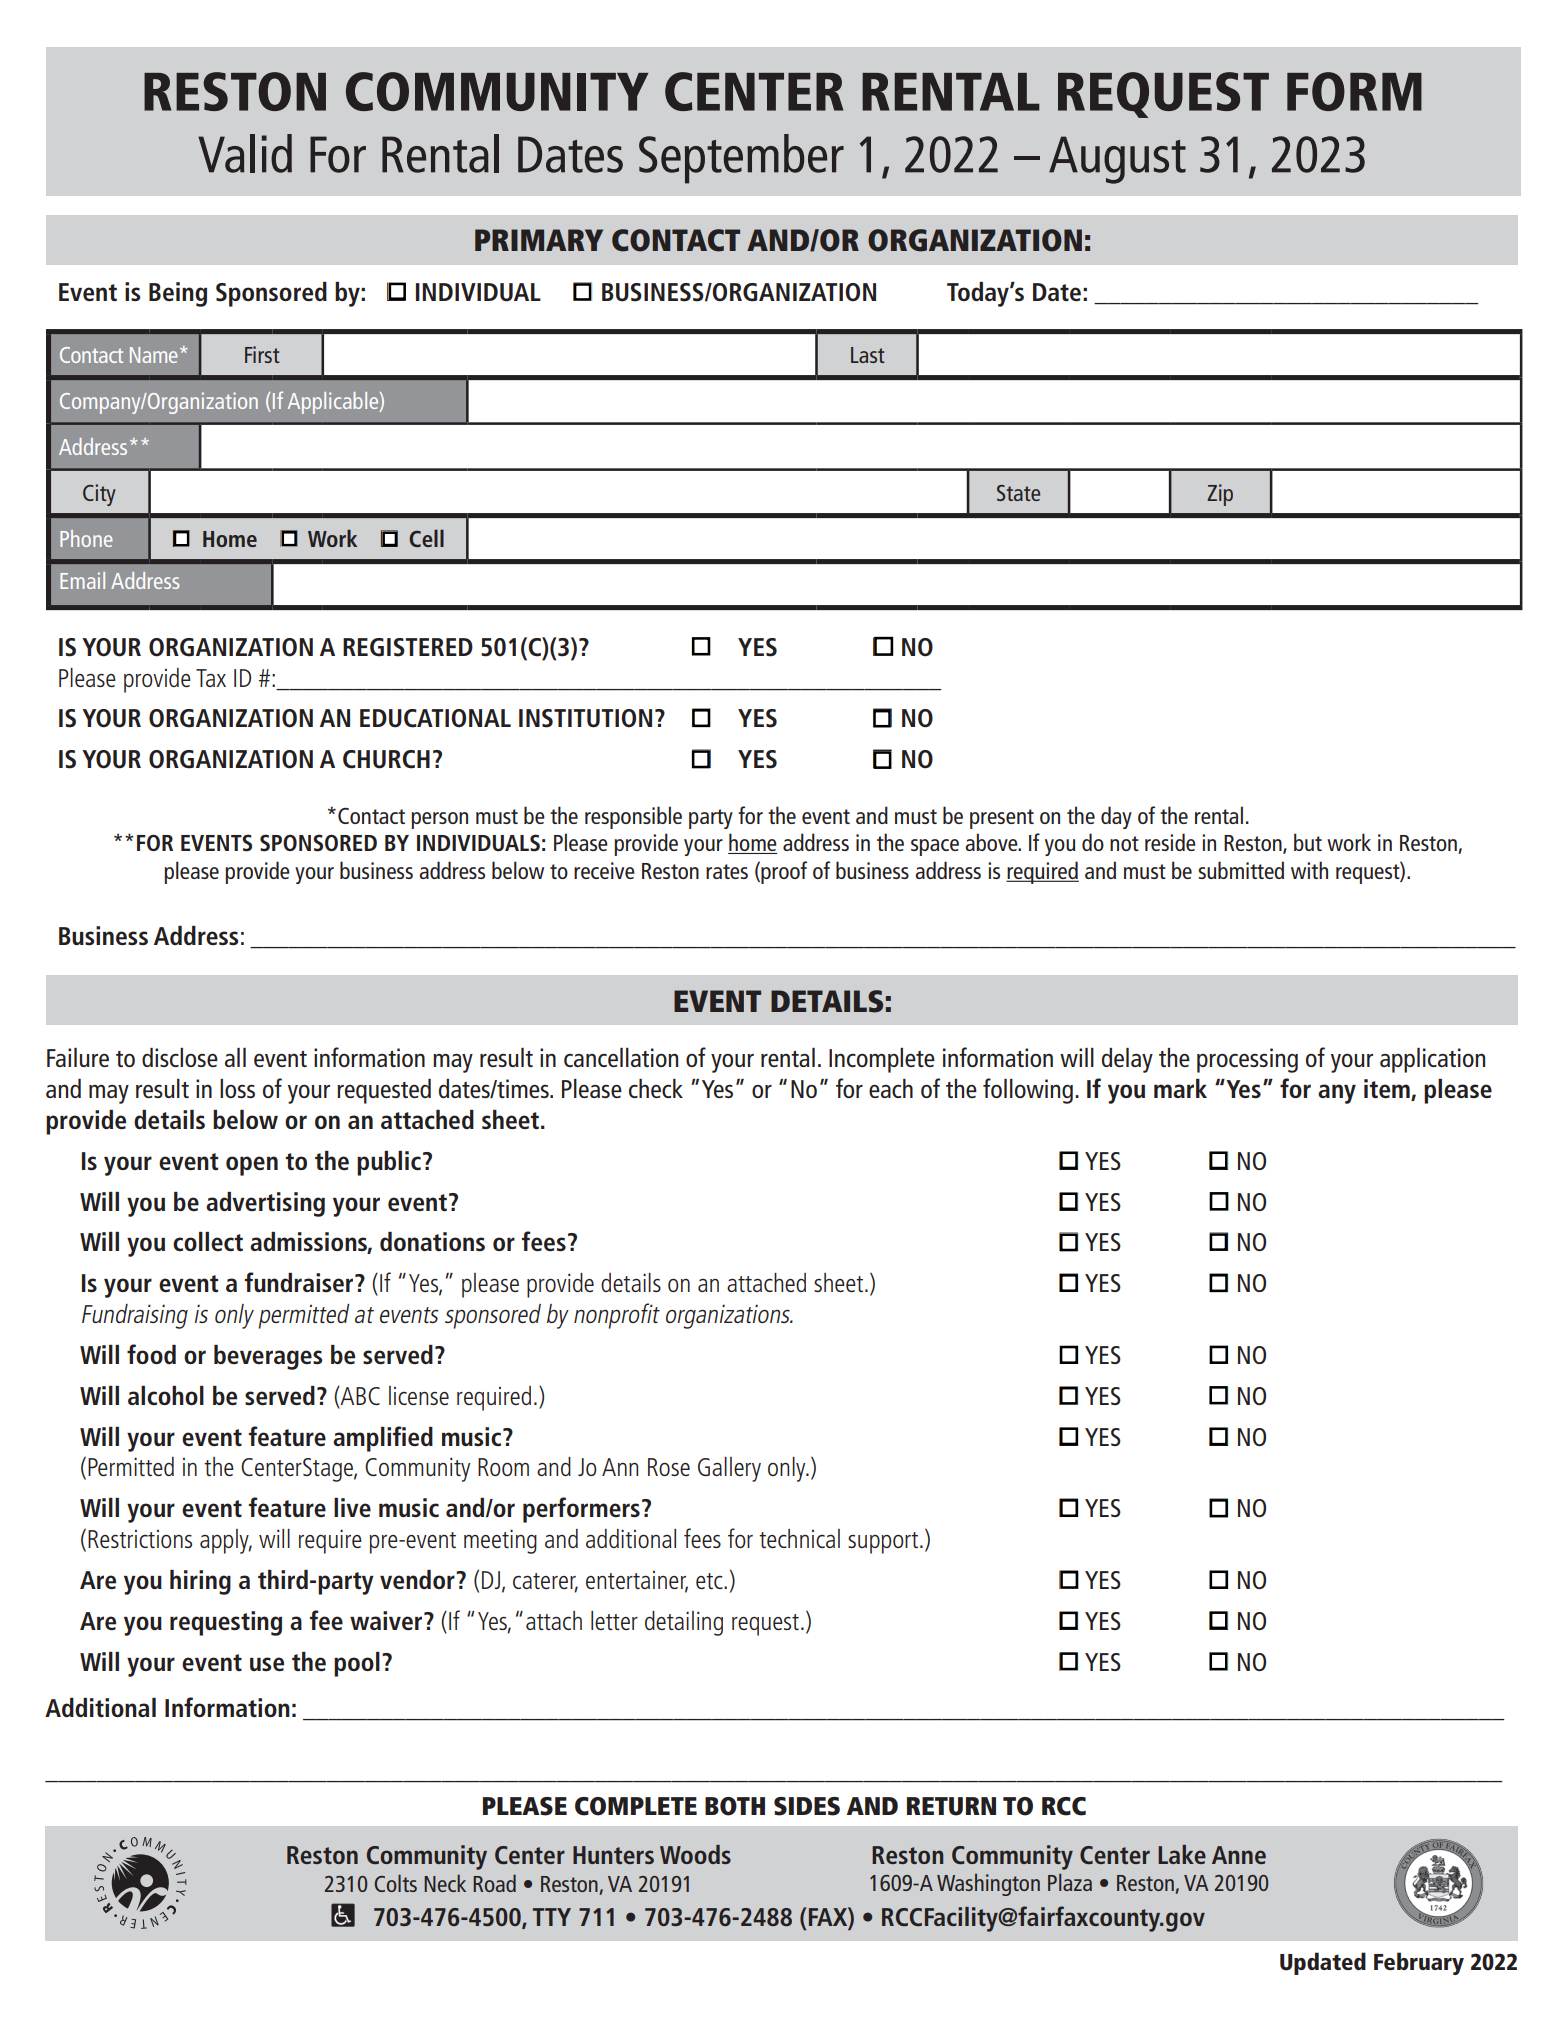  What do you see at coordinates (741, 159) in the screenshot?
I see `September` at bounding box center [741, 159].
